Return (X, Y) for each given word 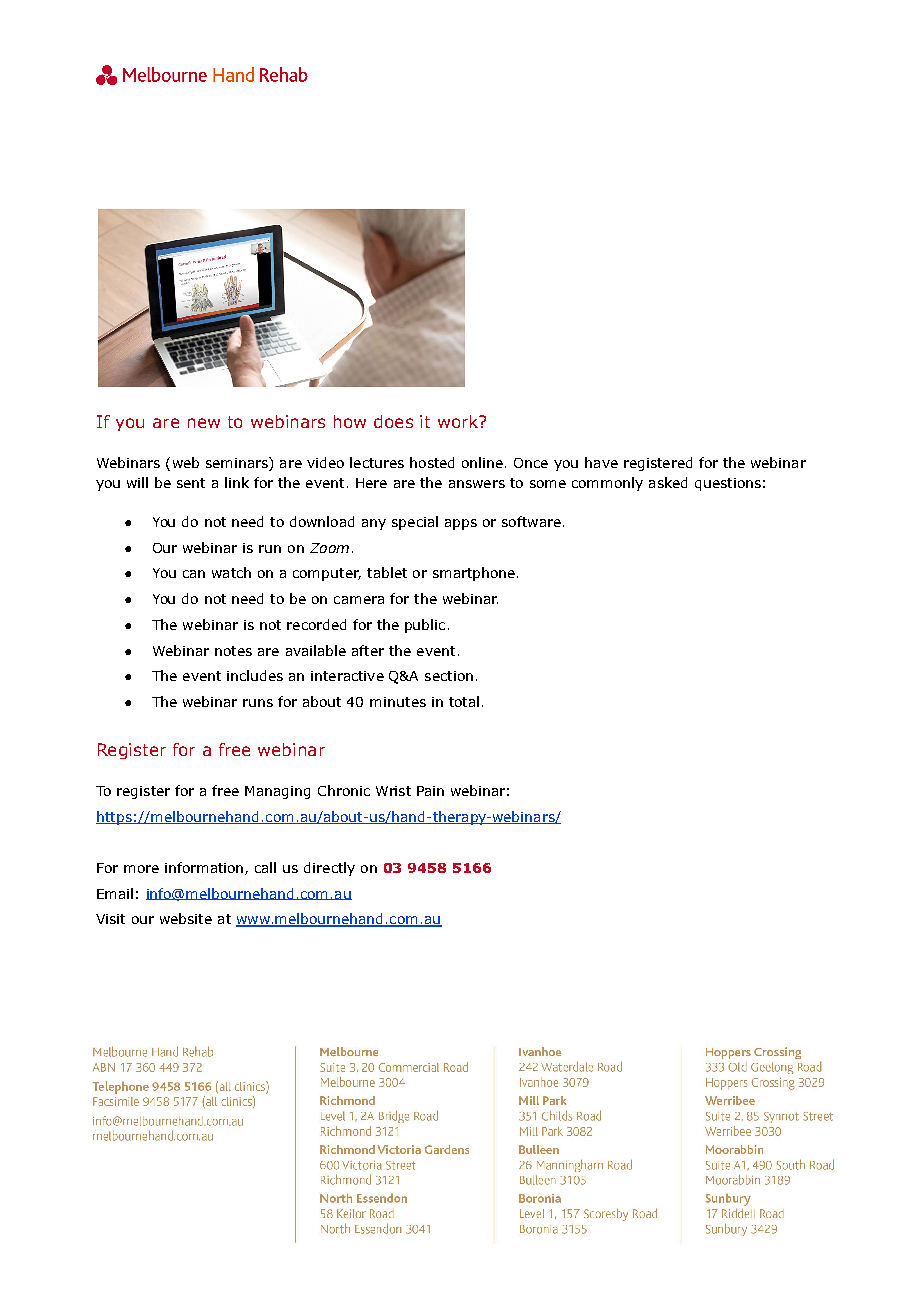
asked (668, 482)
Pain (430, 791)
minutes (398, 702)
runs (258, 703)
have (601, 462)
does (393, 421)
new (204, 423)
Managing (277, 792)
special (415, 523)
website (186, 918)
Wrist (393, 791)
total (464, 701)
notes (233, 651)
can (194, 574)
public (425, 626)
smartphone (474, 574)
